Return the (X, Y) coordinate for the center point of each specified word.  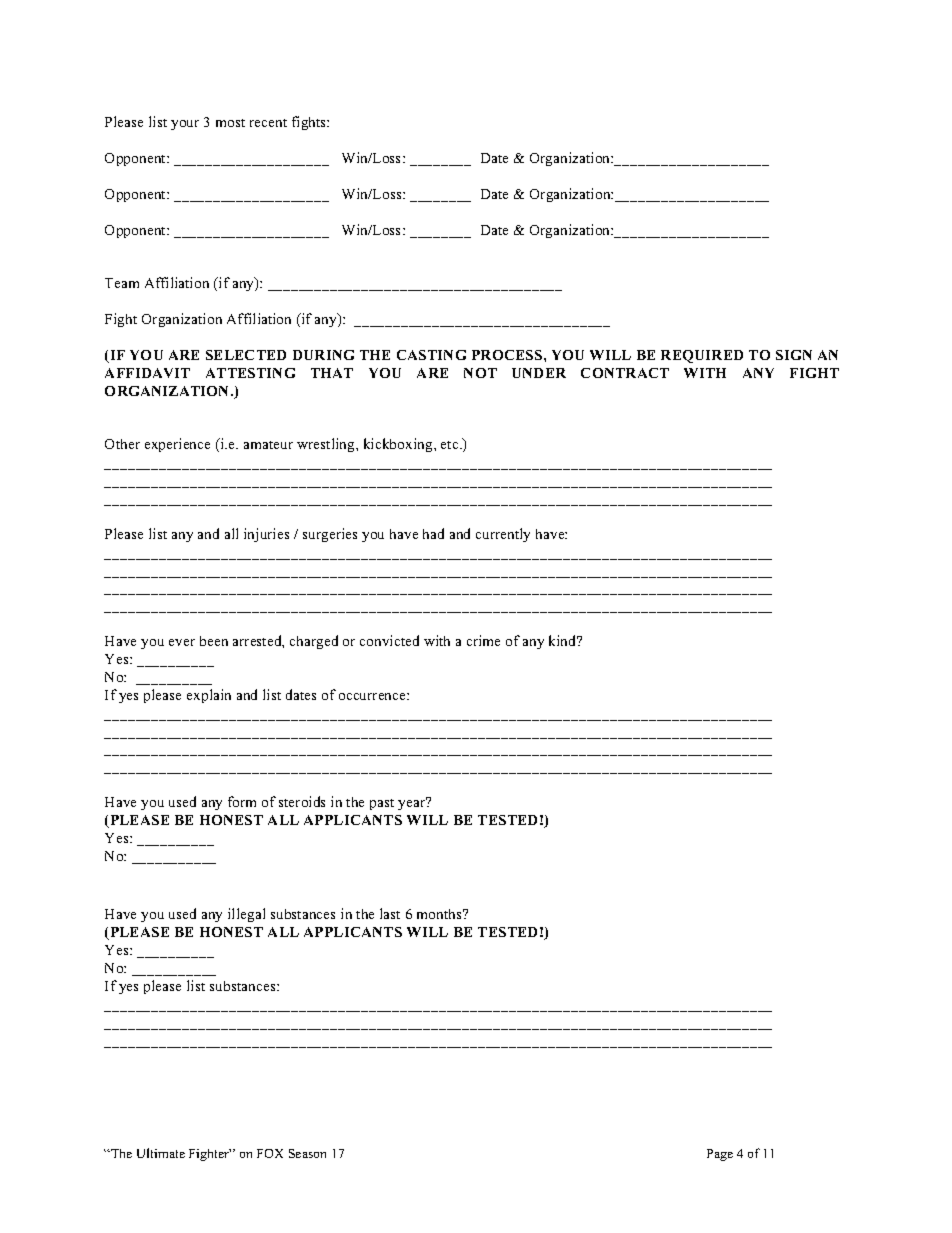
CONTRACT (625, 373)
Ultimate (161, 1153)
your (185, 125)
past (382, 804)
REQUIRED (702, 356)
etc (451, 445)
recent (268, 123)
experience (177, 445)
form (242, 801)
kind (564, 640)
